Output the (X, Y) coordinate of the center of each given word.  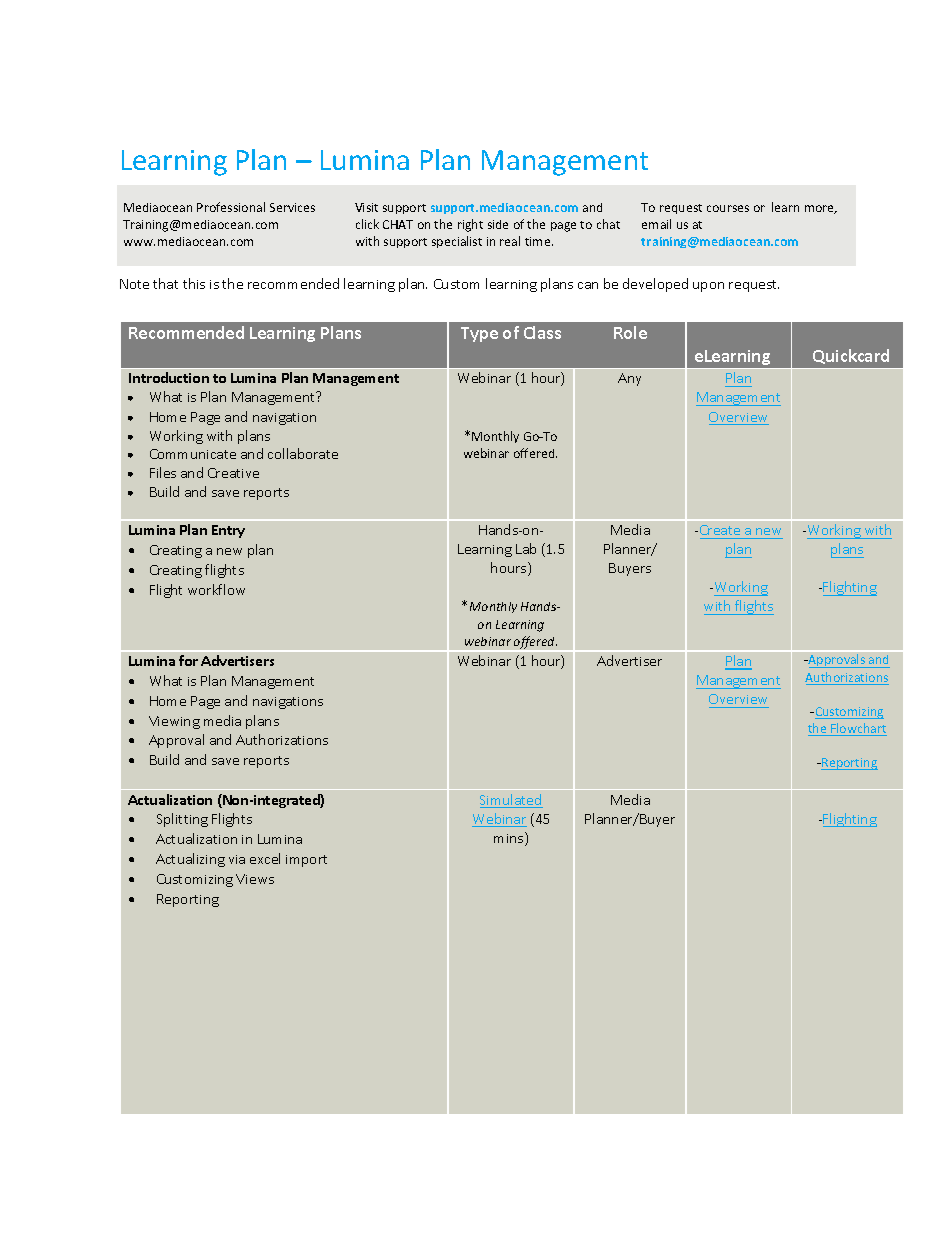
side (498, 224)
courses (728, 208)
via (237, 859)
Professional (231, 207)
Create (720, 530)
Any (629, 379)
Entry (228, 531)
